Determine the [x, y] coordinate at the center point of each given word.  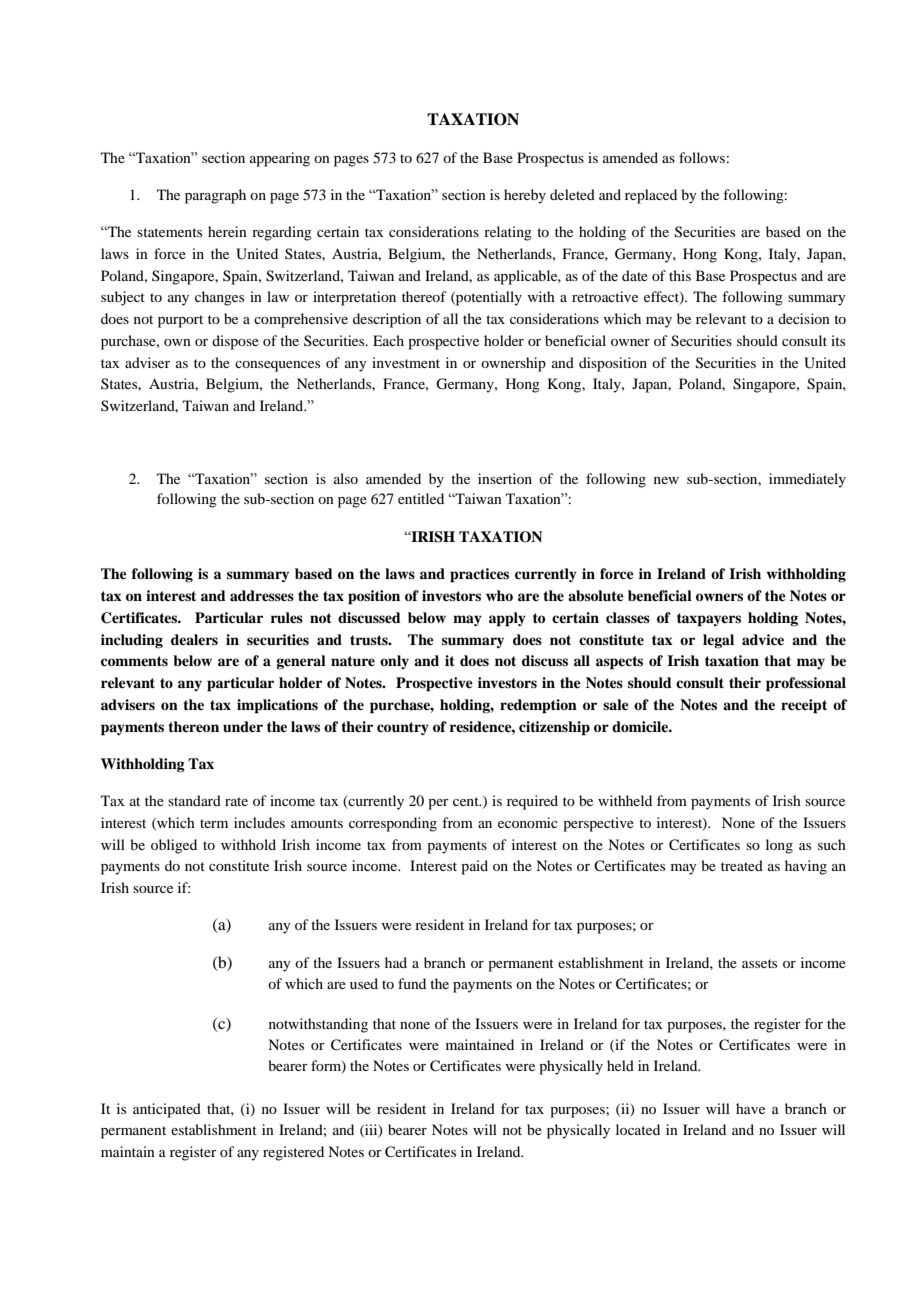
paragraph [215, 196]
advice [763, 639]
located [638, 1129]
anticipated [167, 1110]
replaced [651, 196]
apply [507, 619]
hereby [525, 196]
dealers [194, 639]
